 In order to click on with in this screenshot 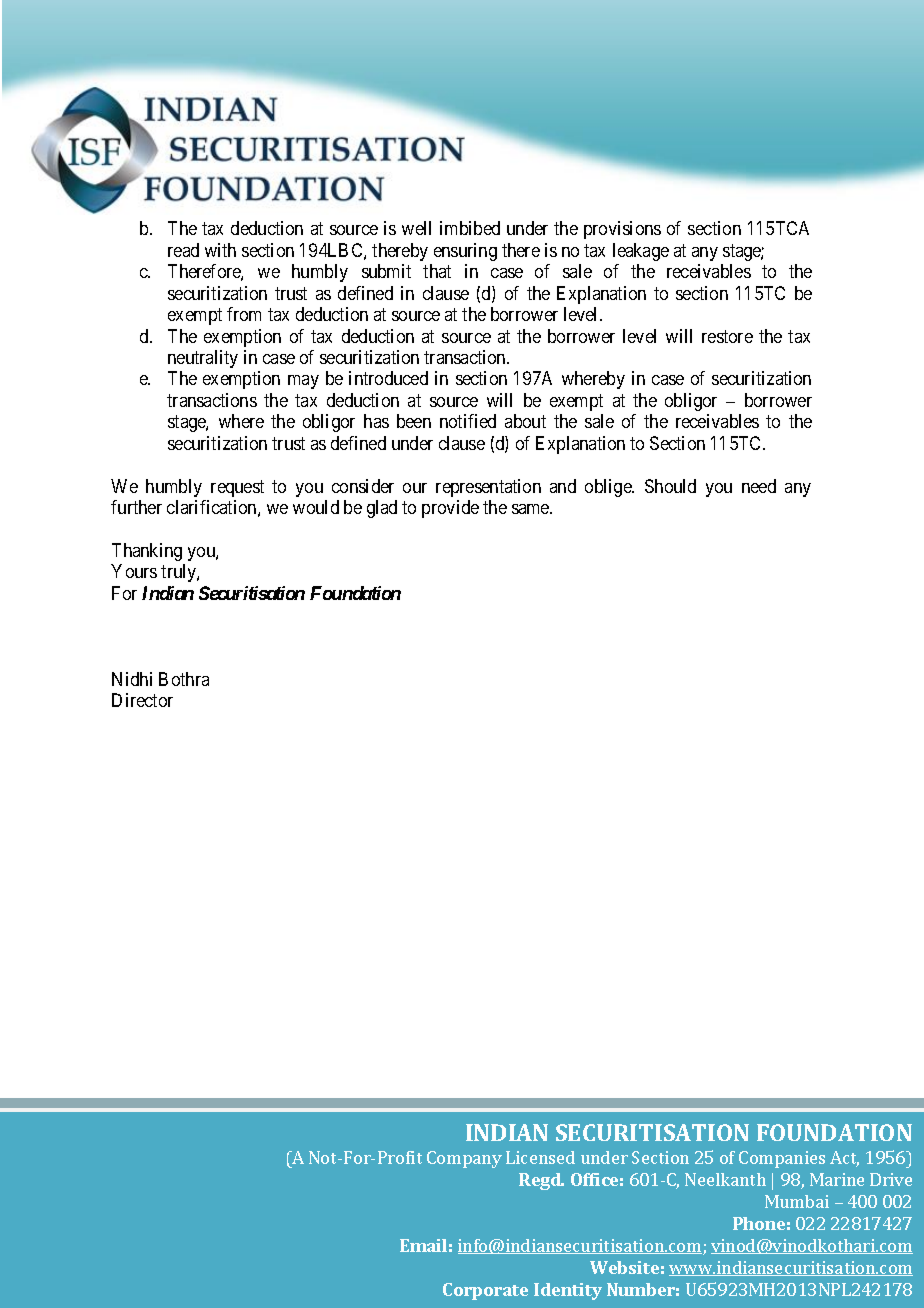, I will do `click(220, 250)`.
